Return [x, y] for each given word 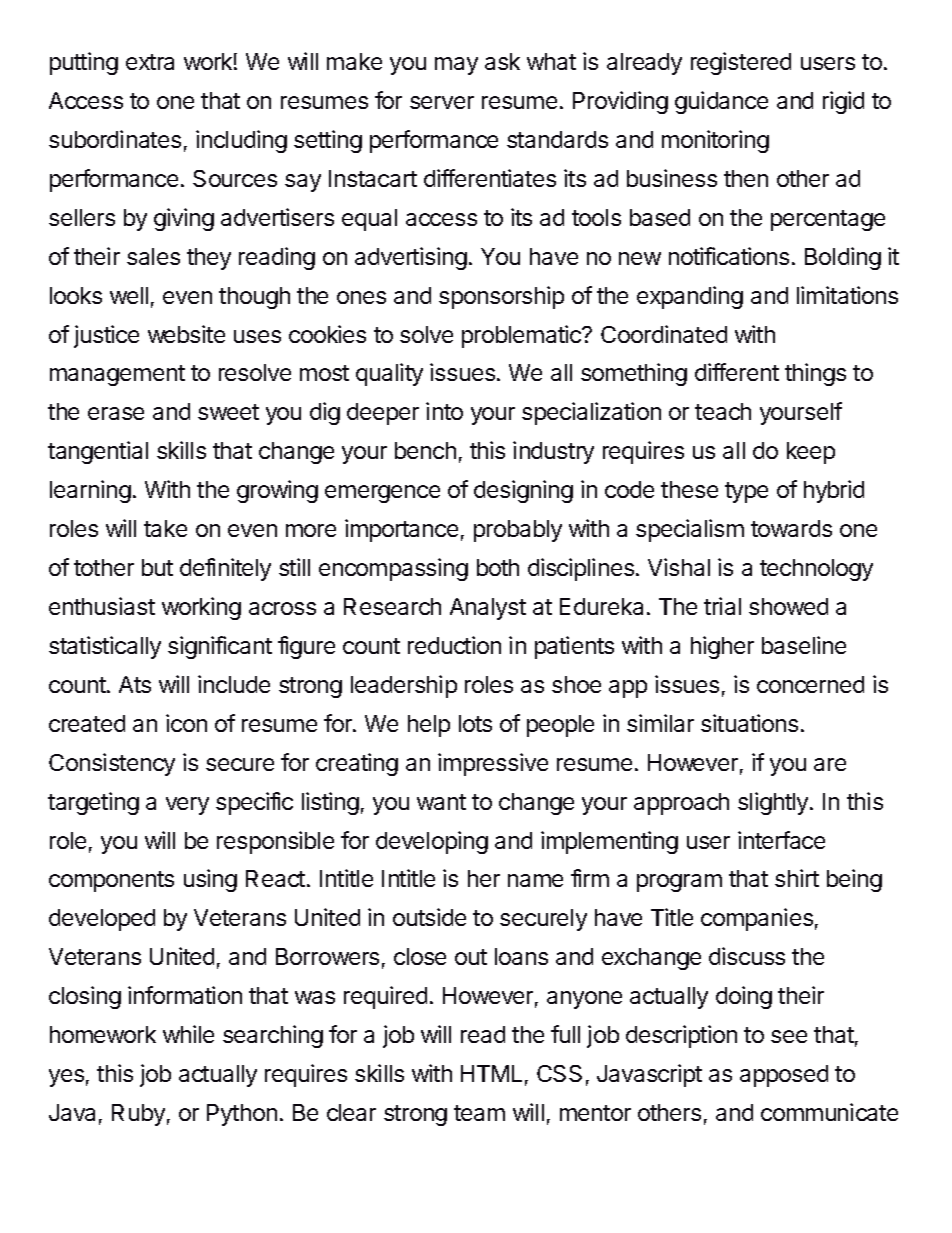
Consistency [112, 764]
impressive [493, 764]
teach [723, 411]
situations [749, 723]
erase [116, 413]
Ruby [138, 1115]
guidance [721, 102]
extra [150, 62]
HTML [491, 1073]
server [442, 102]
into [444, 411]
